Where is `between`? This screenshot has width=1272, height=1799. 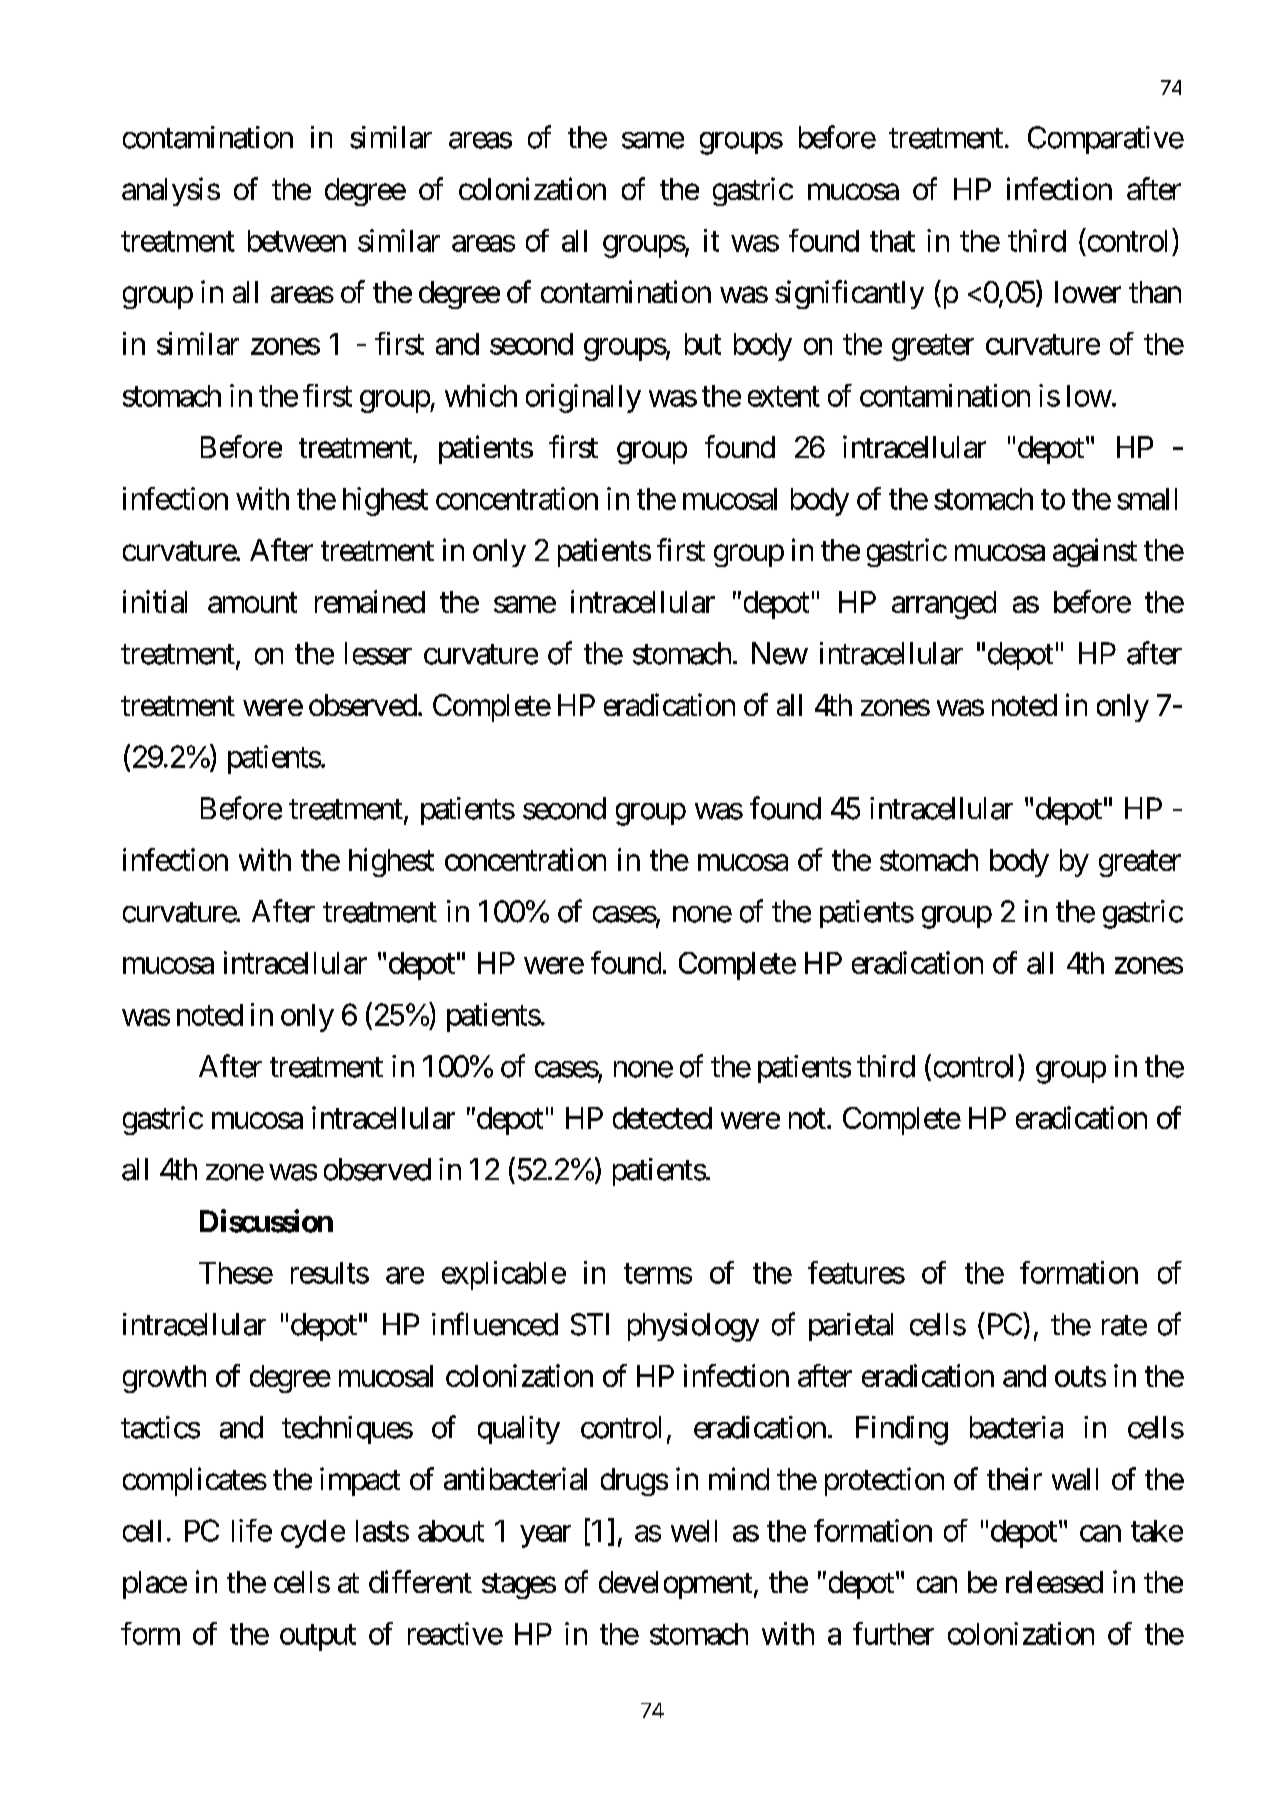
between is located at coordinates (297, 241).
